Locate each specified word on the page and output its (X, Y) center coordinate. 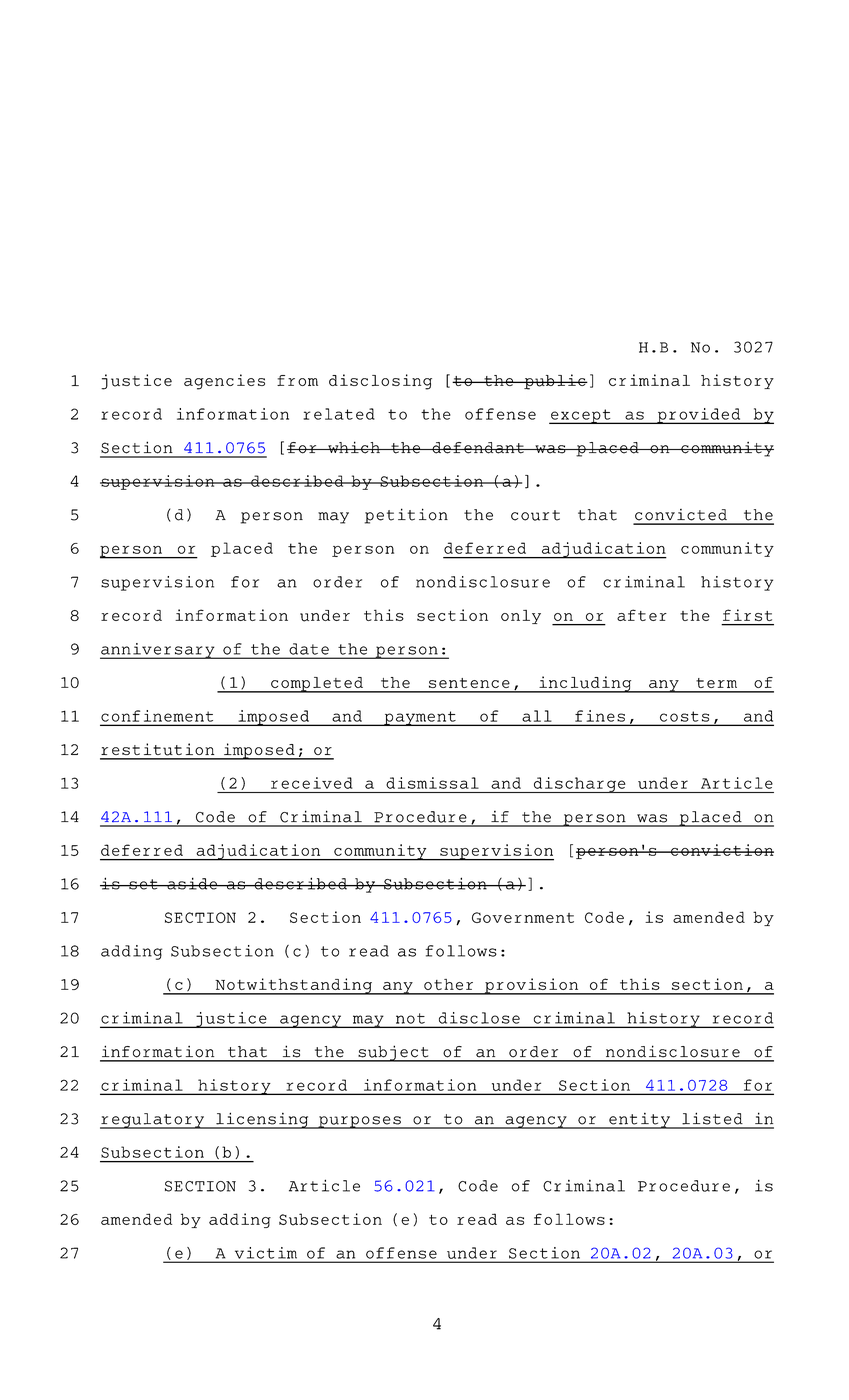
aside (192, 883)
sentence (469, 683)
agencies (224, 382)
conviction (721, 850)
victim (266, 1253)
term (716, 683)
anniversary (158, 651)
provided (699, 416)
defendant (478, 448)
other (448, 984)
